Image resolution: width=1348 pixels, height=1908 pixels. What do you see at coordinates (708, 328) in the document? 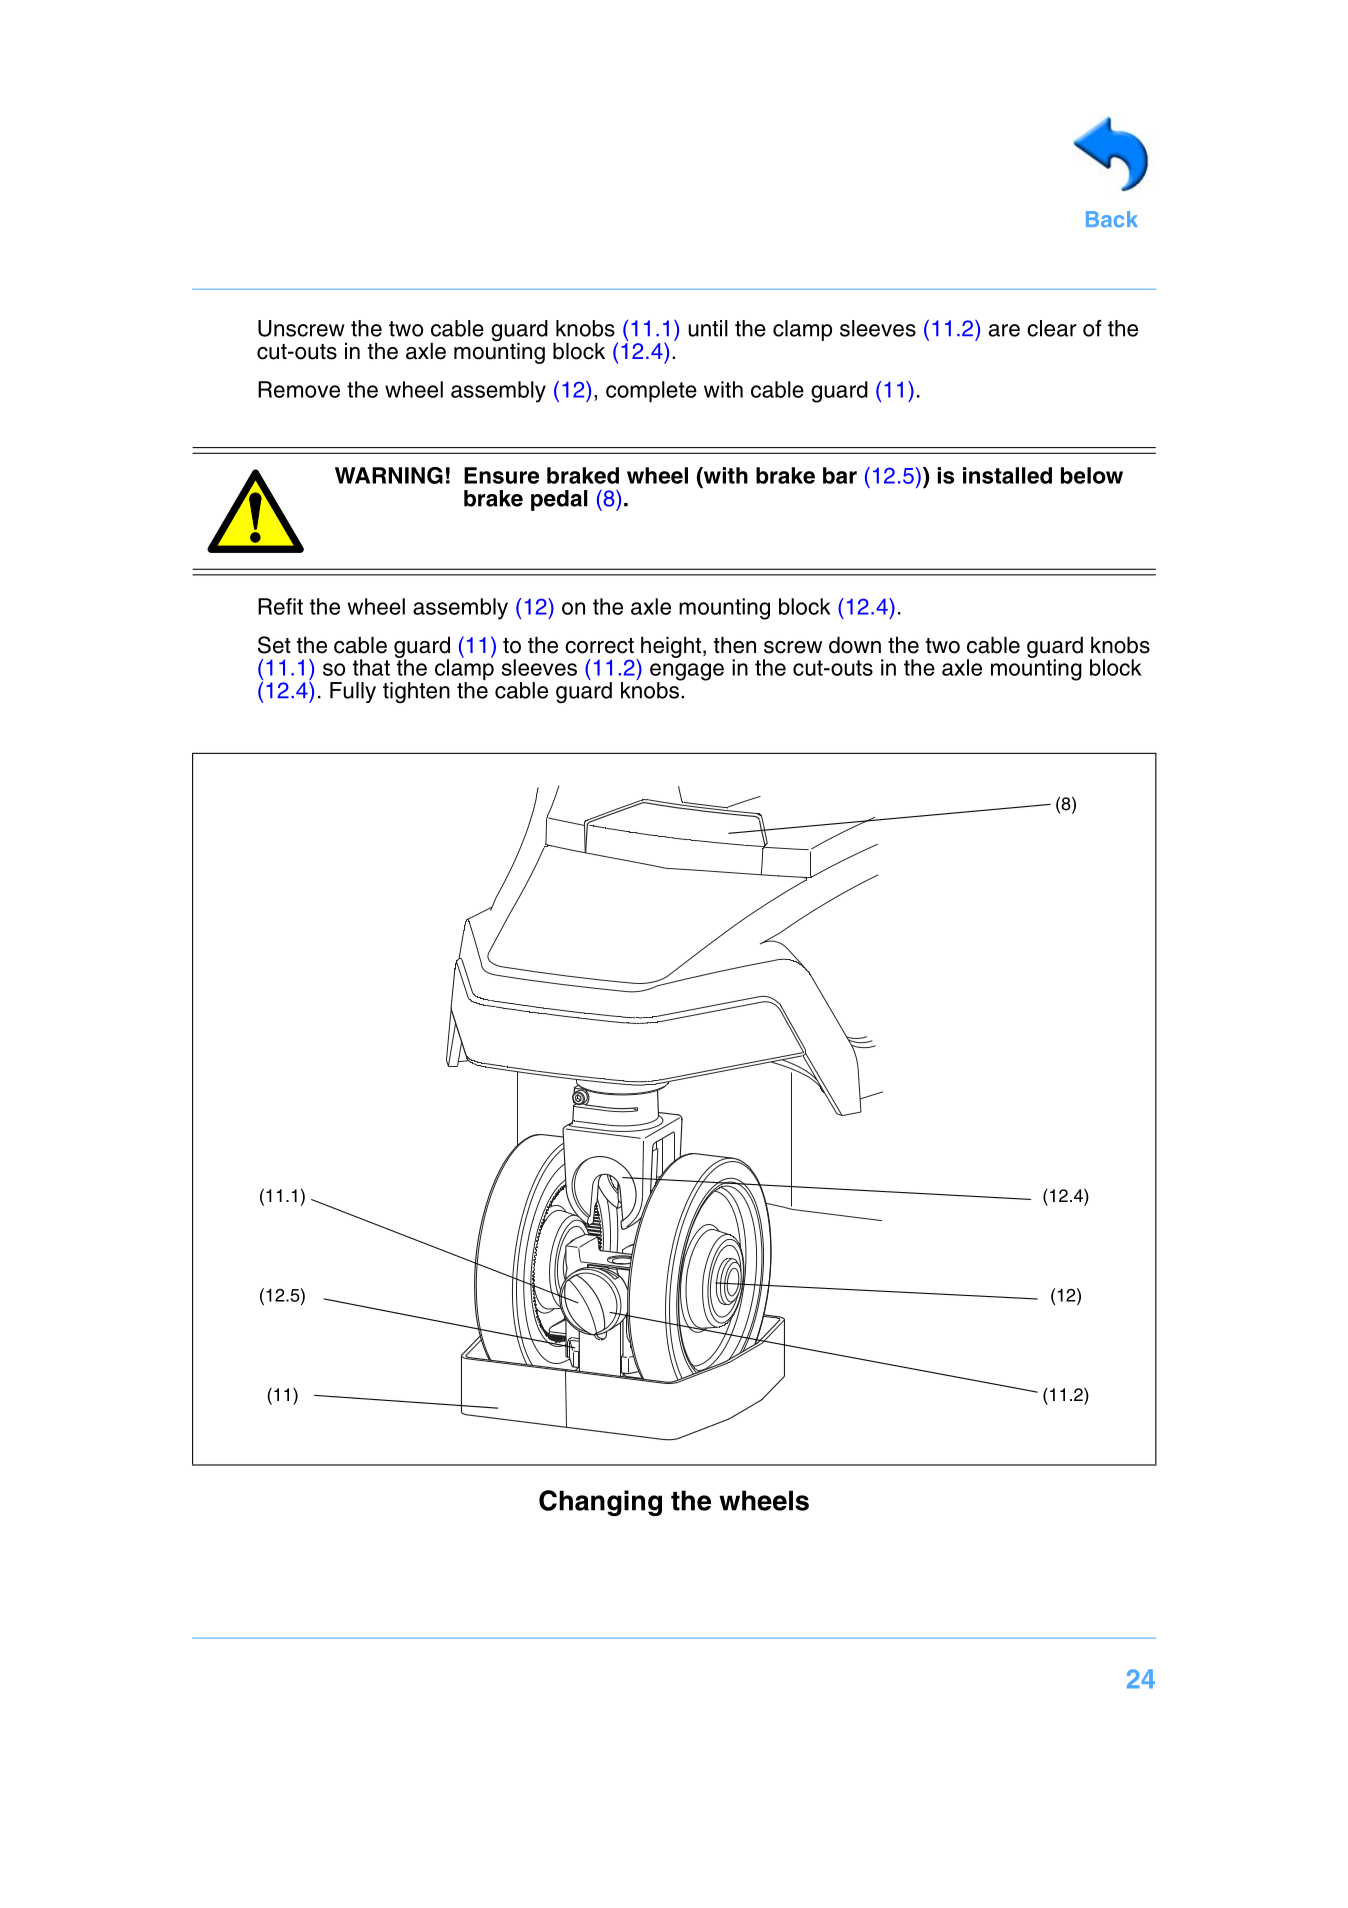
I see `until` at bounding box center [708, 328].
